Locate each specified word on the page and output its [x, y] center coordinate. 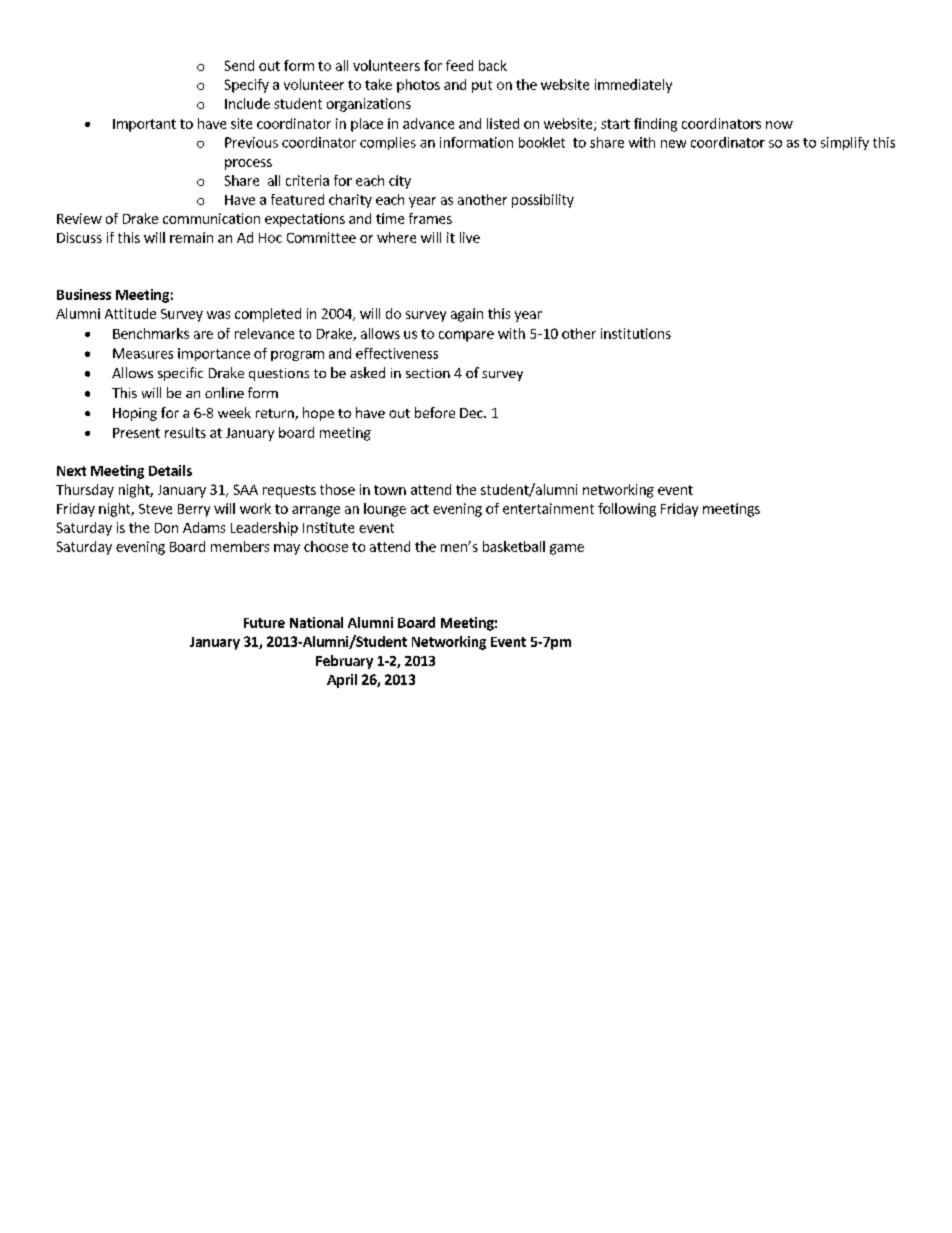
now [779, 125]
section [428, 373]
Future [264, 623]
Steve [155, 509]
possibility [543, 201]
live [470, 237]
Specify [247, 86]
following [627, 510]
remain [191, 237]
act [420, 509]
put [482, 86]
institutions [636, 333]
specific [180, 374]
